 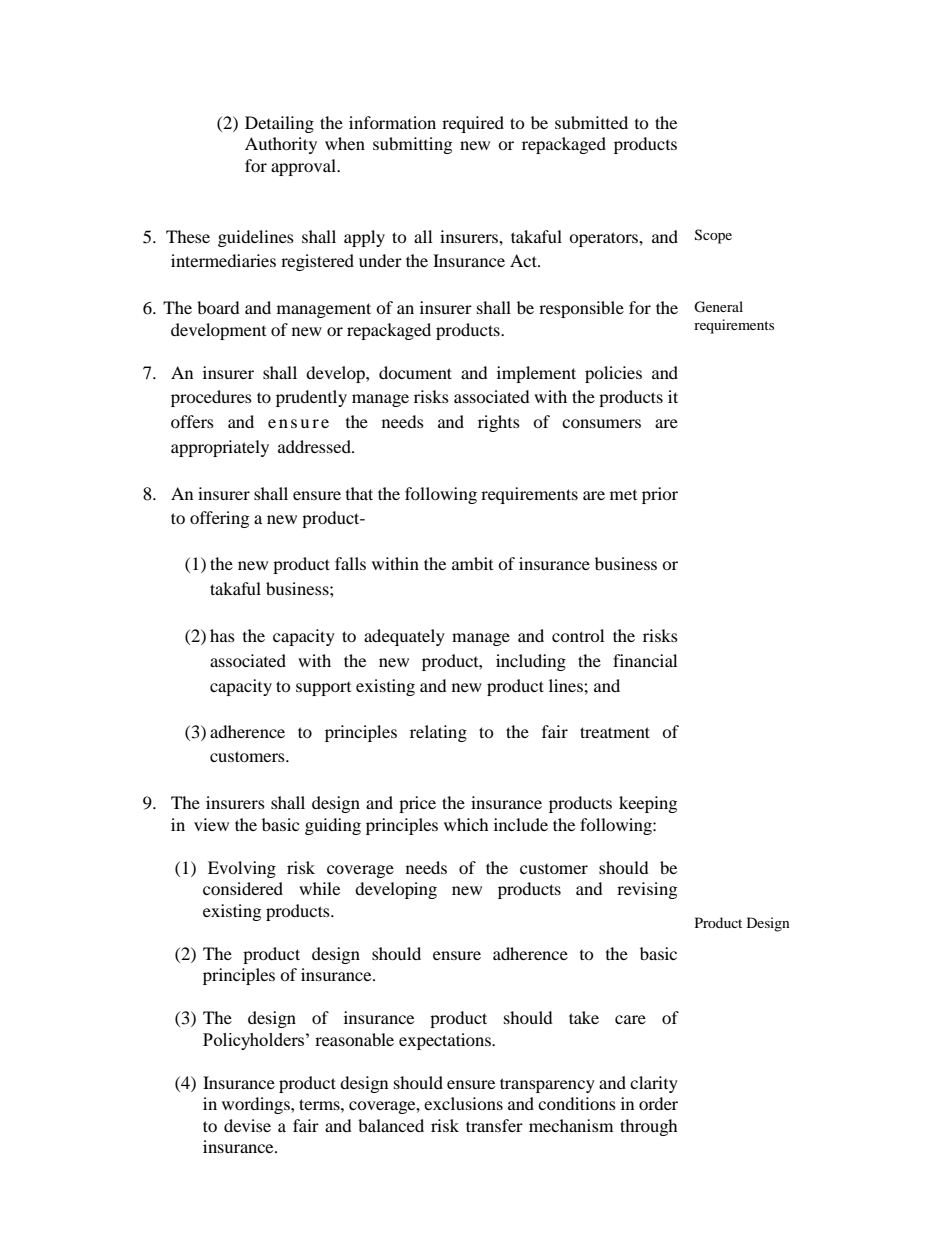 I want to click on wordings, so click(x=257, y=1105).
